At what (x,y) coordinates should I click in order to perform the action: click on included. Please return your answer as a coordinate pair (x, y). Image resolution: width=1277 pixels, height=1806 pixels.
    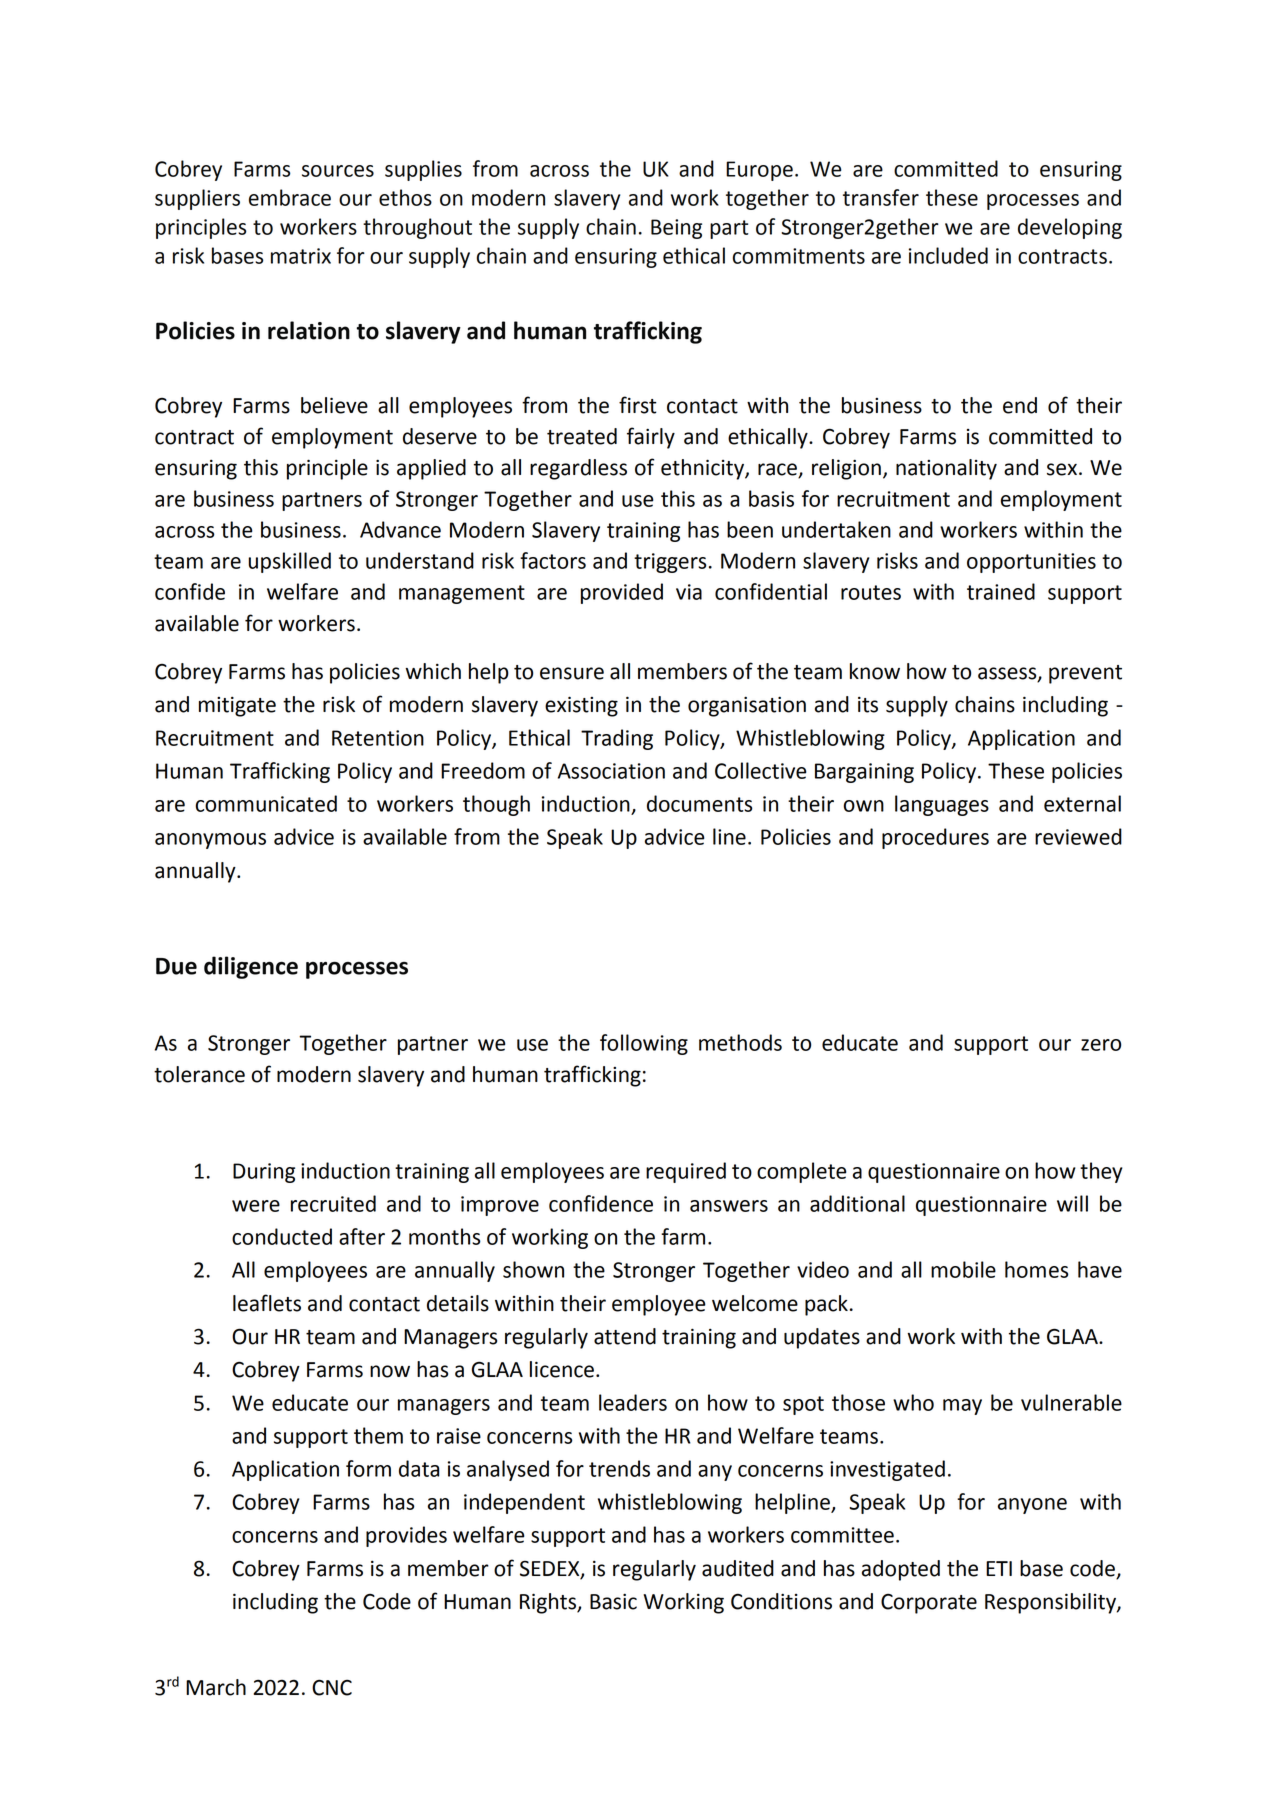
    Looking at the image, I should click on (948, 255).
